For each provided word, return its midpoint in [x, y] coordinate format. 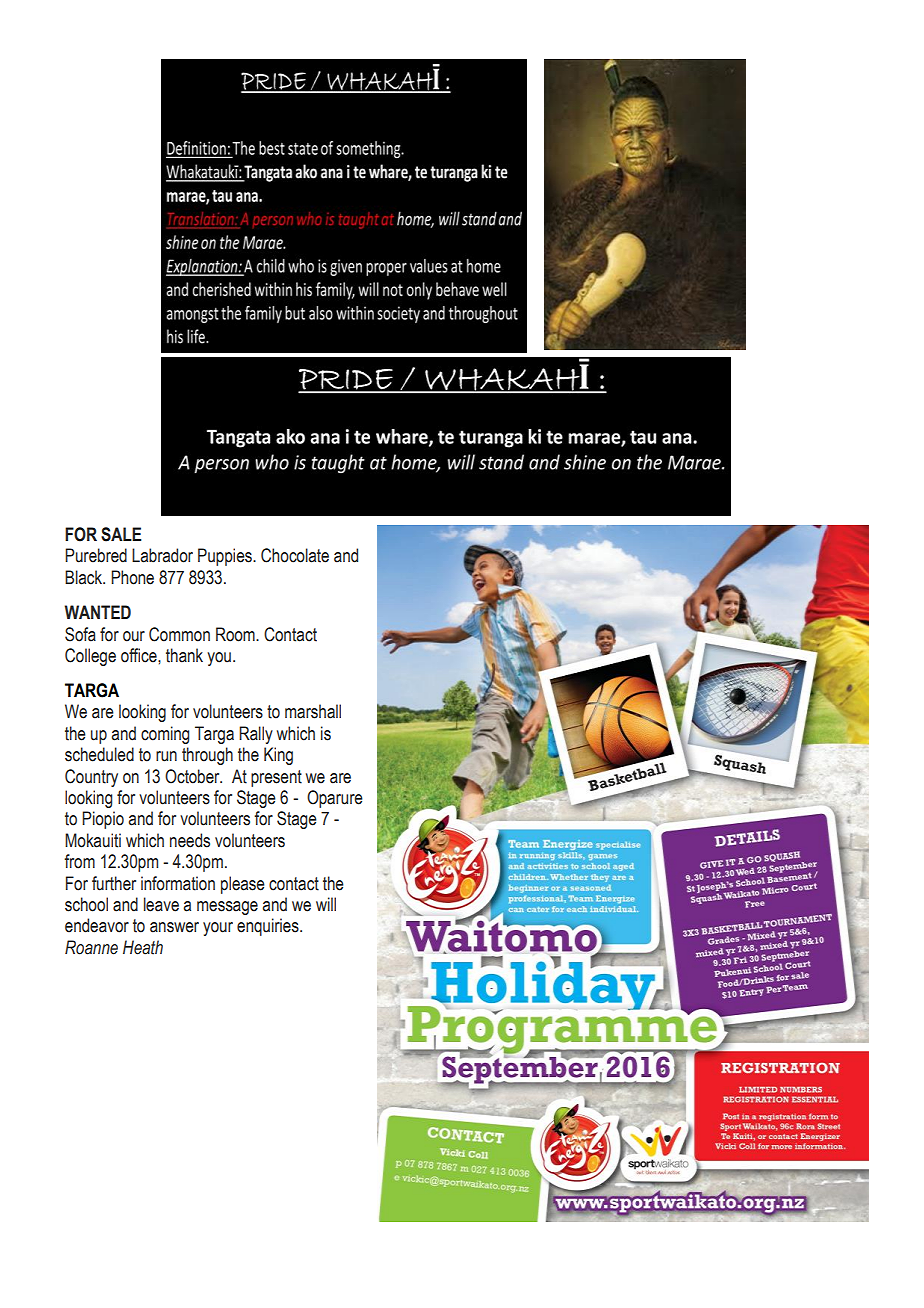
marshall [313, 711]
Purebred [96, 555]
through [207, 756]
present [276, 778]
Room [236, 634]
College [90, 657]
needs [190, 840]
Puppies [226, 557]
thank [184, 655]
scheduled [99, 754]
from [80, 861]
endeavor [97, 925]
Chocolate [295, 555]
